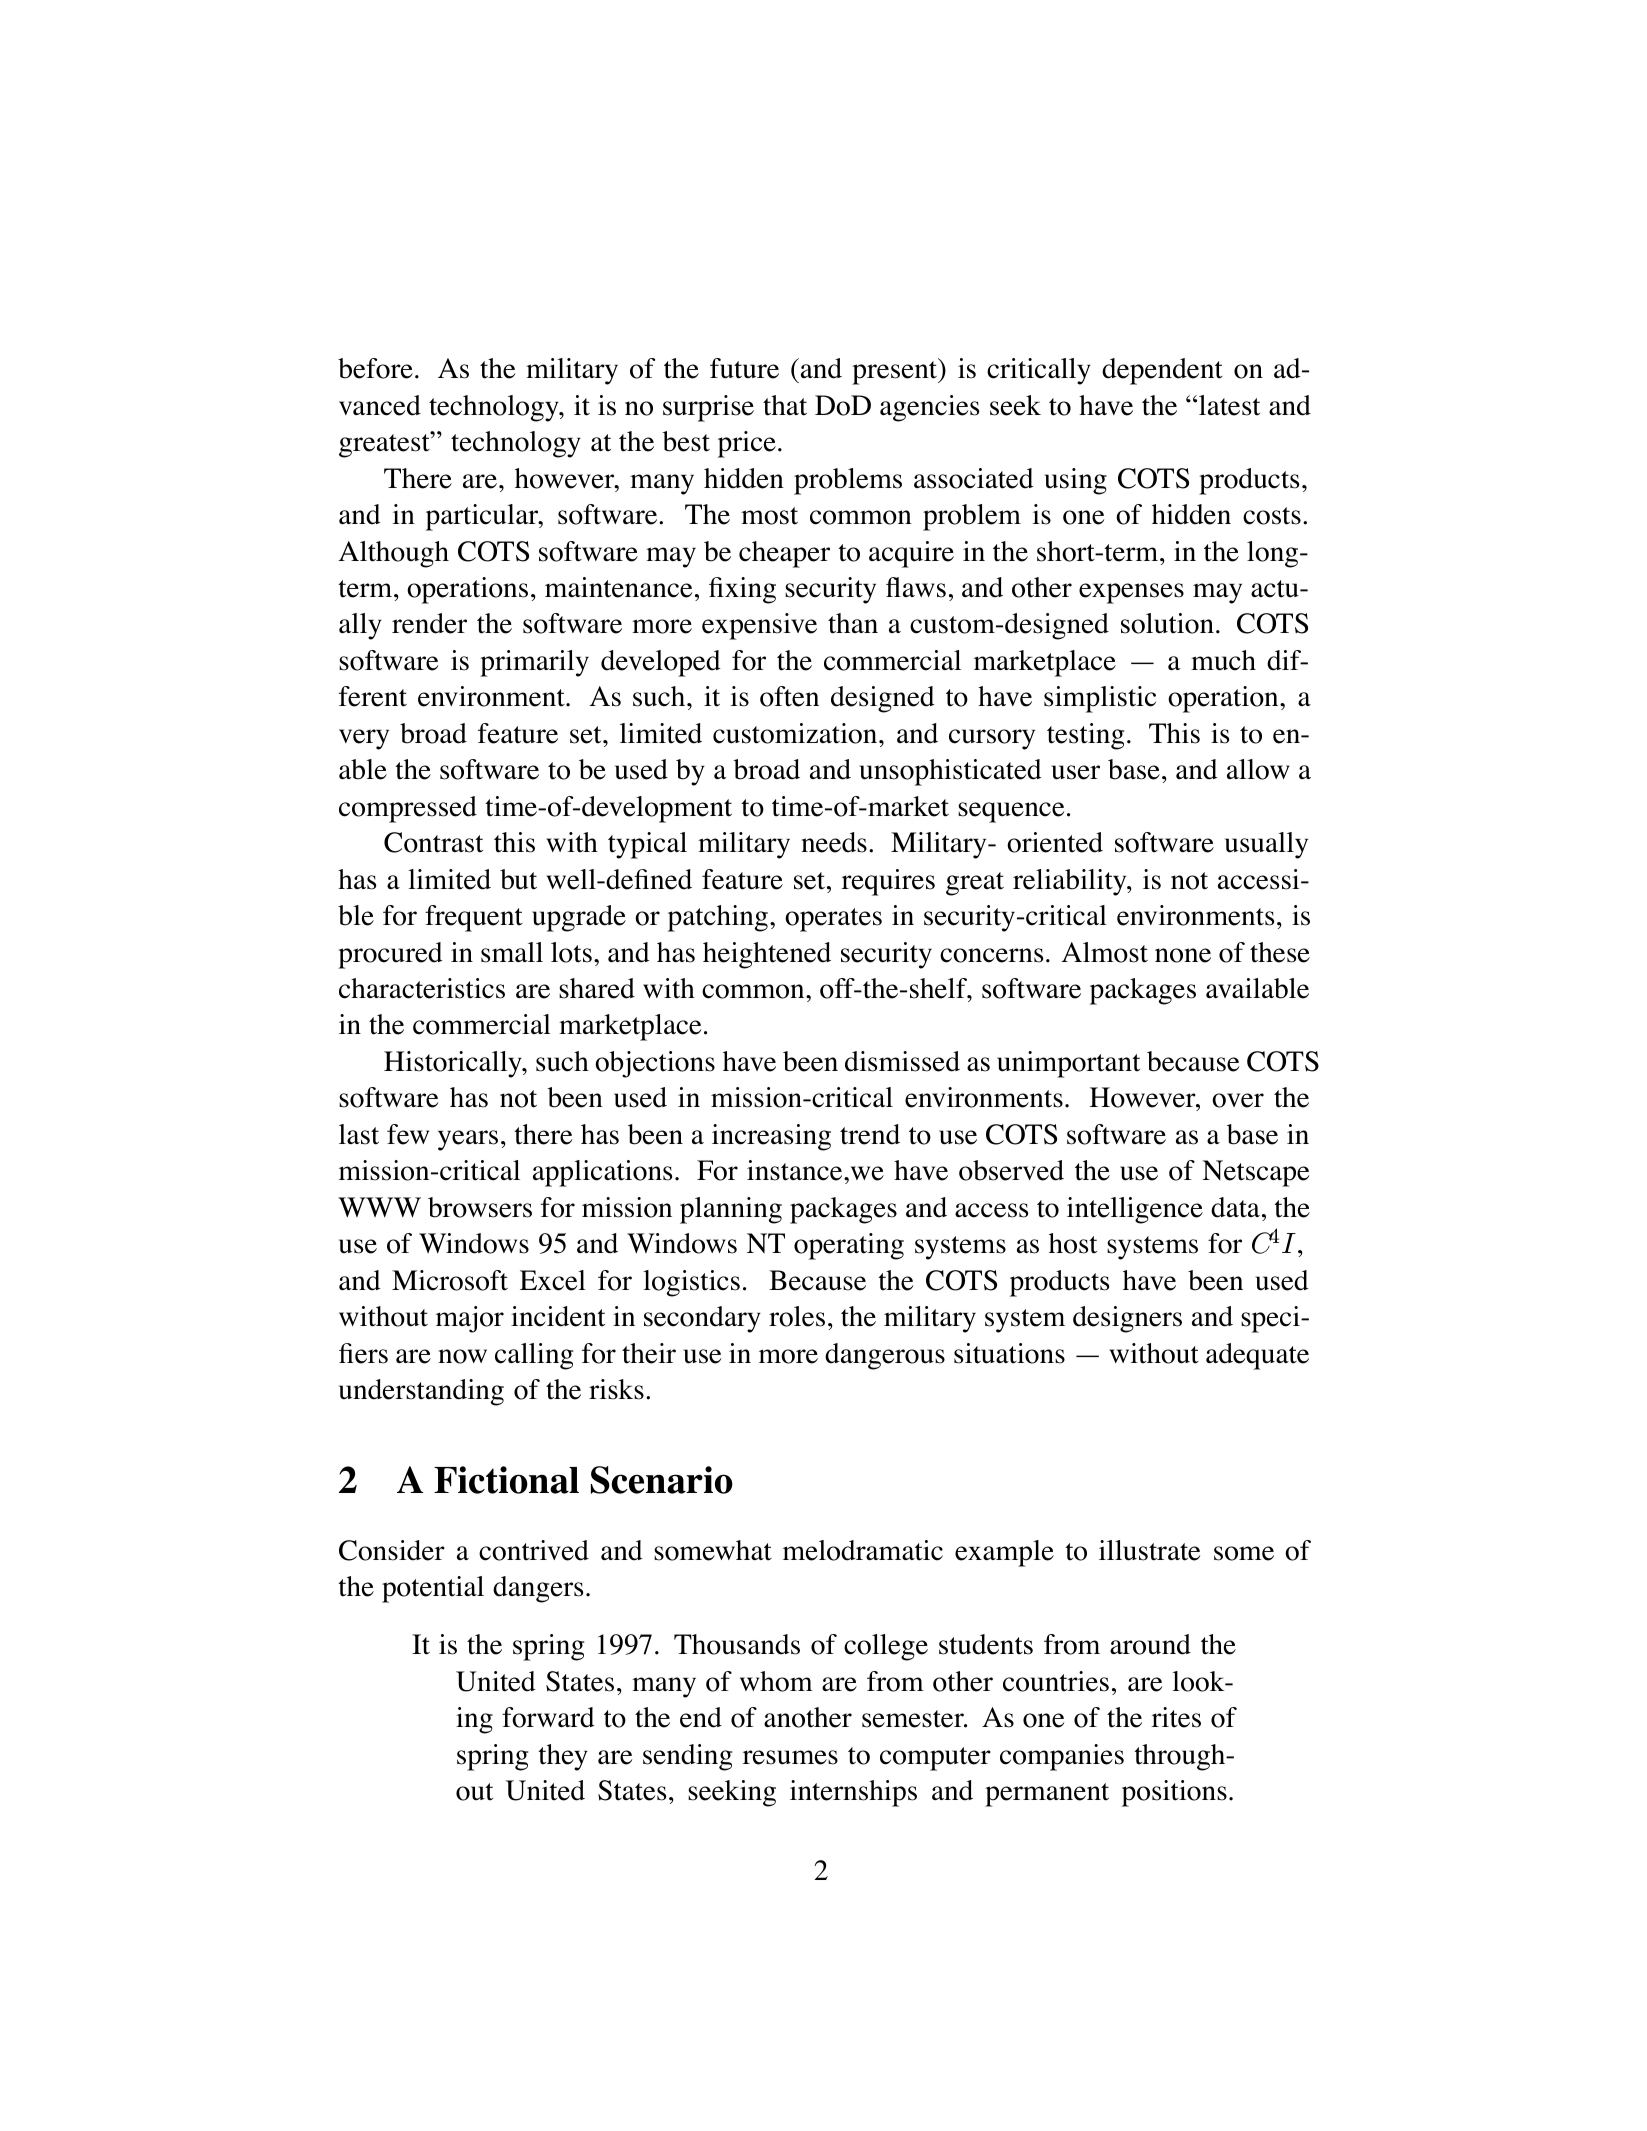 Image resolution: width=1647 pixels, height=2131 pixels. What do you see at coordinates (1176, 1717) in the screenshot?
I see `rites` at bounding box center [1176, 1717].
